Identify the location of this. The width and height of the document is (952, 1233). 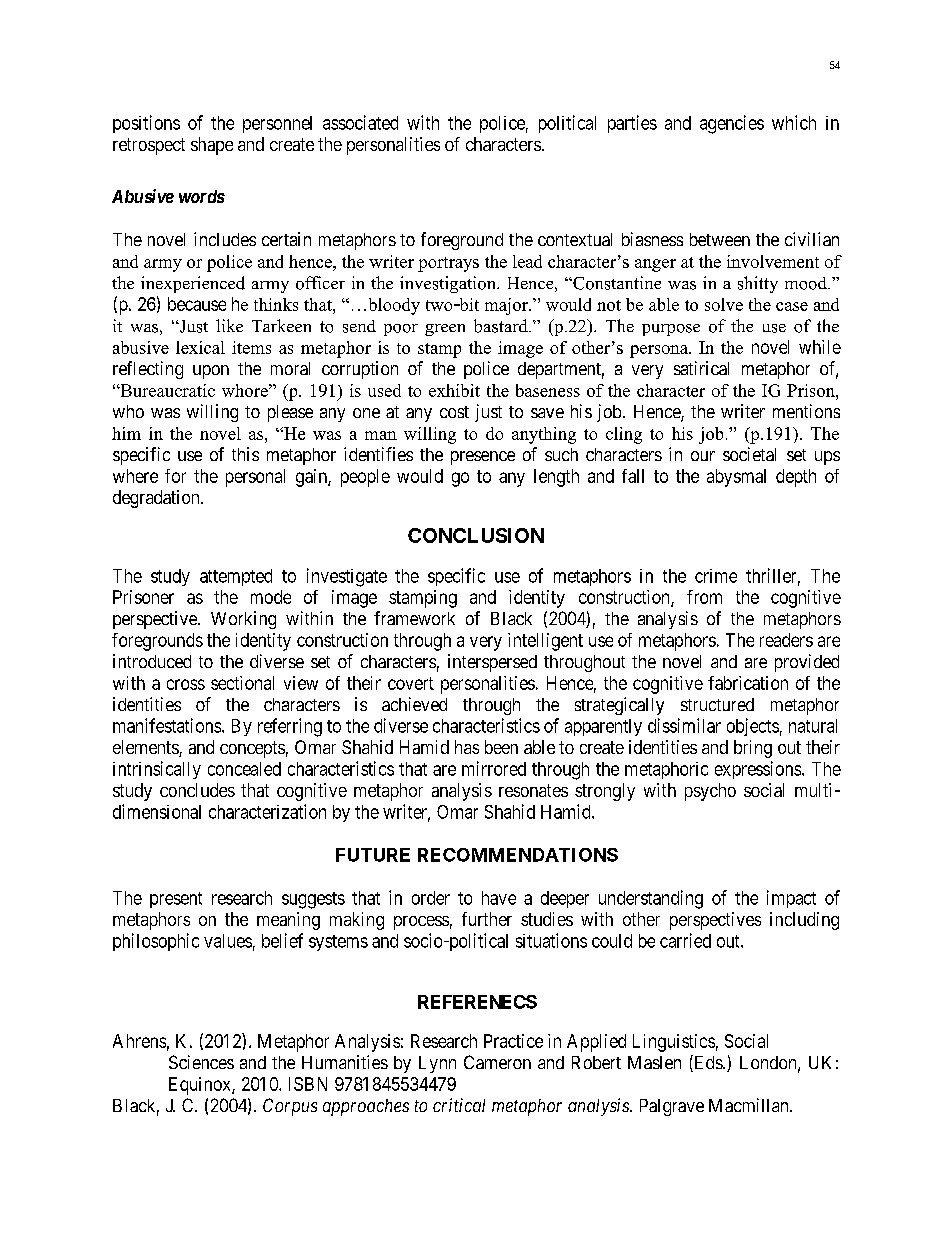
(245, 454).
